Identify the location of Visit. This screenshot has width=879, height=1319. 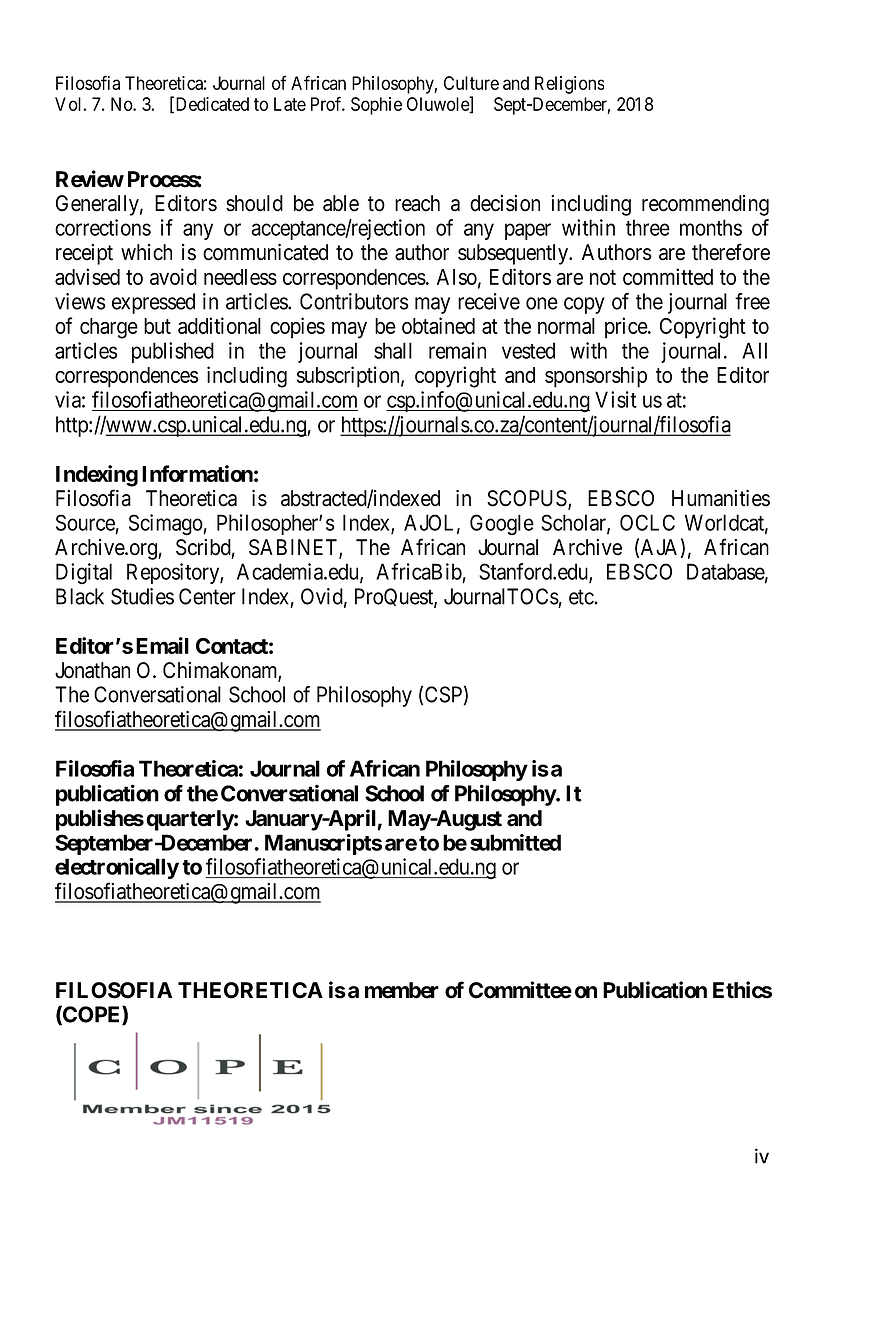
(616, 399).
